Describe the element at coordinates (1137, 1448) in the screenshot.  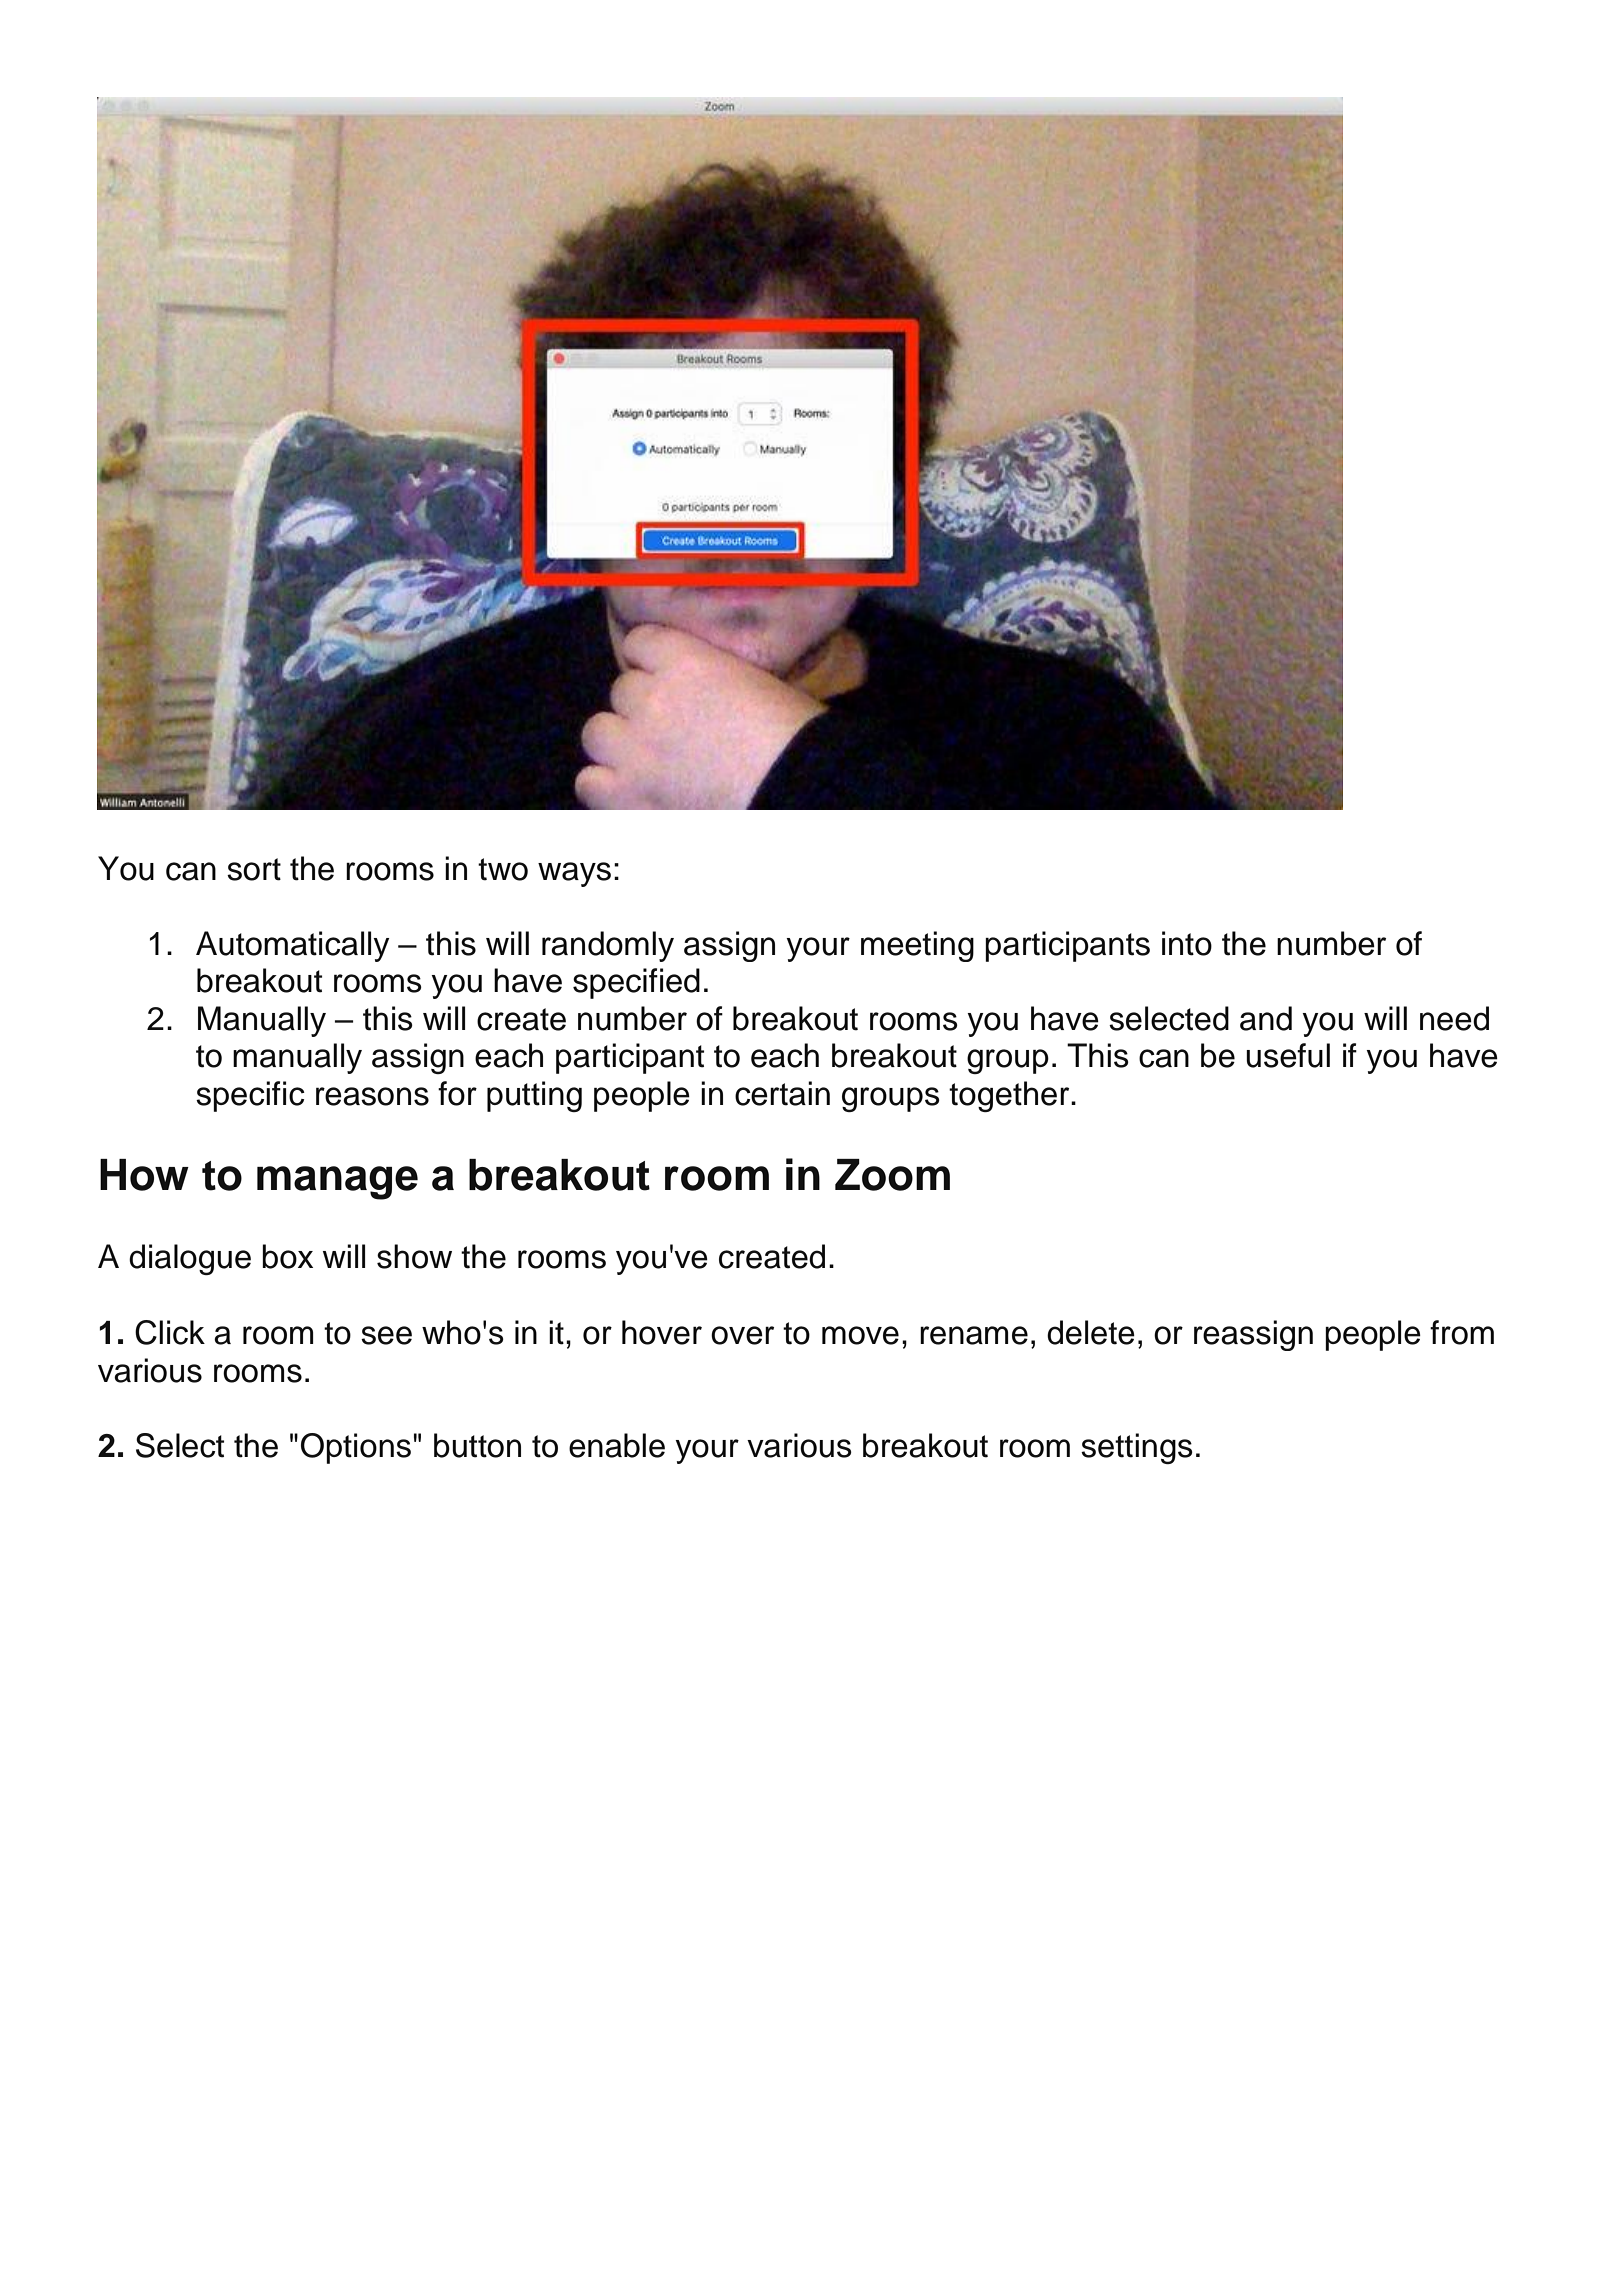
I see `settings` at that location.
